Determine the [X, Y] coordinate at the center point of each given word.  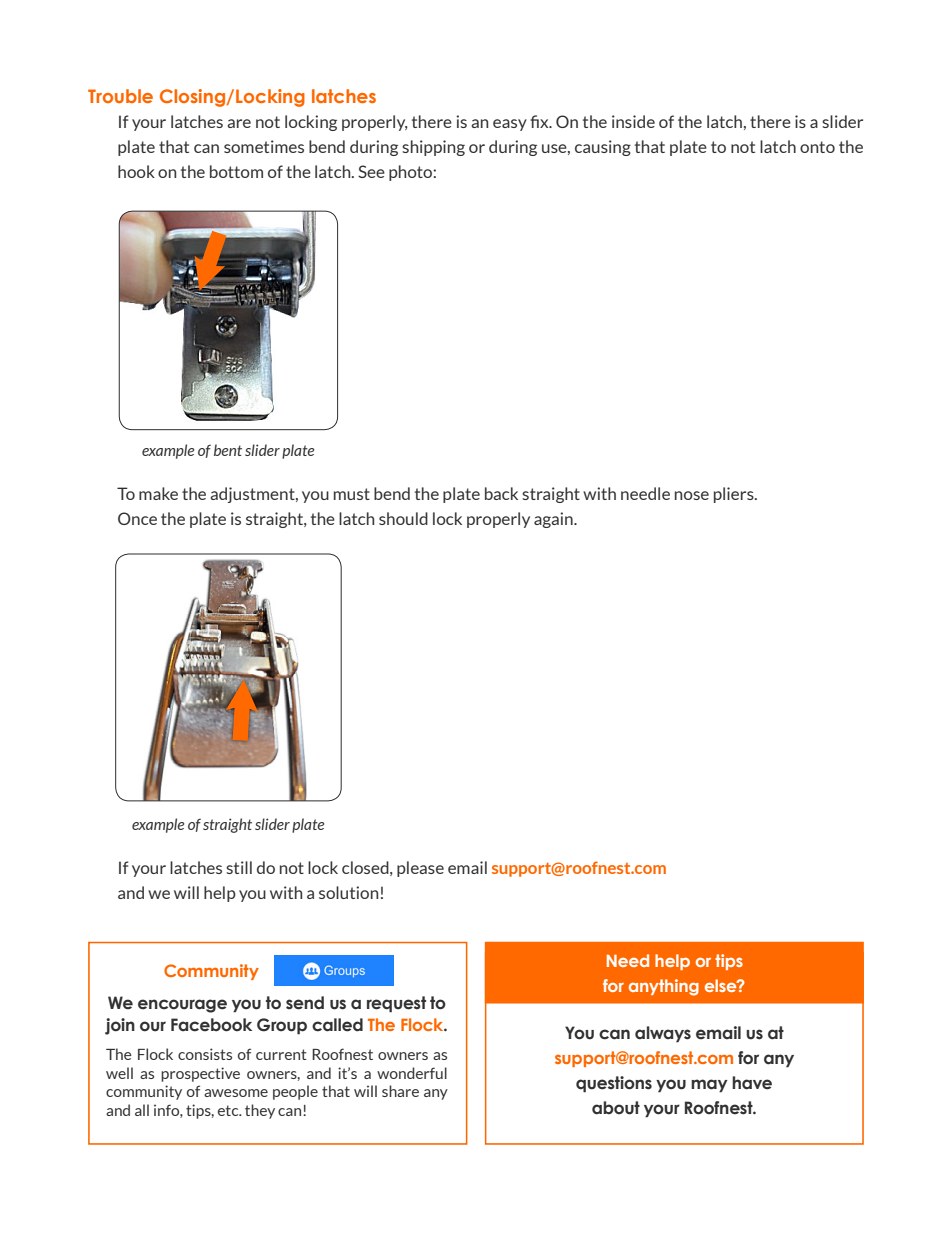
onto [817, 147]
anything [664, 987]
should [403, 518]
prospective [200, 1074]
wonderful [412, 1073]
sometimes [264, 146]
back [501, 493]
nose [692, 495]
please [420, 869]
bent [228, 450]
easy [510, 125]
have [752, 1083]
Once [137, 518]
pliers [735, 495]
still [239, 867]
